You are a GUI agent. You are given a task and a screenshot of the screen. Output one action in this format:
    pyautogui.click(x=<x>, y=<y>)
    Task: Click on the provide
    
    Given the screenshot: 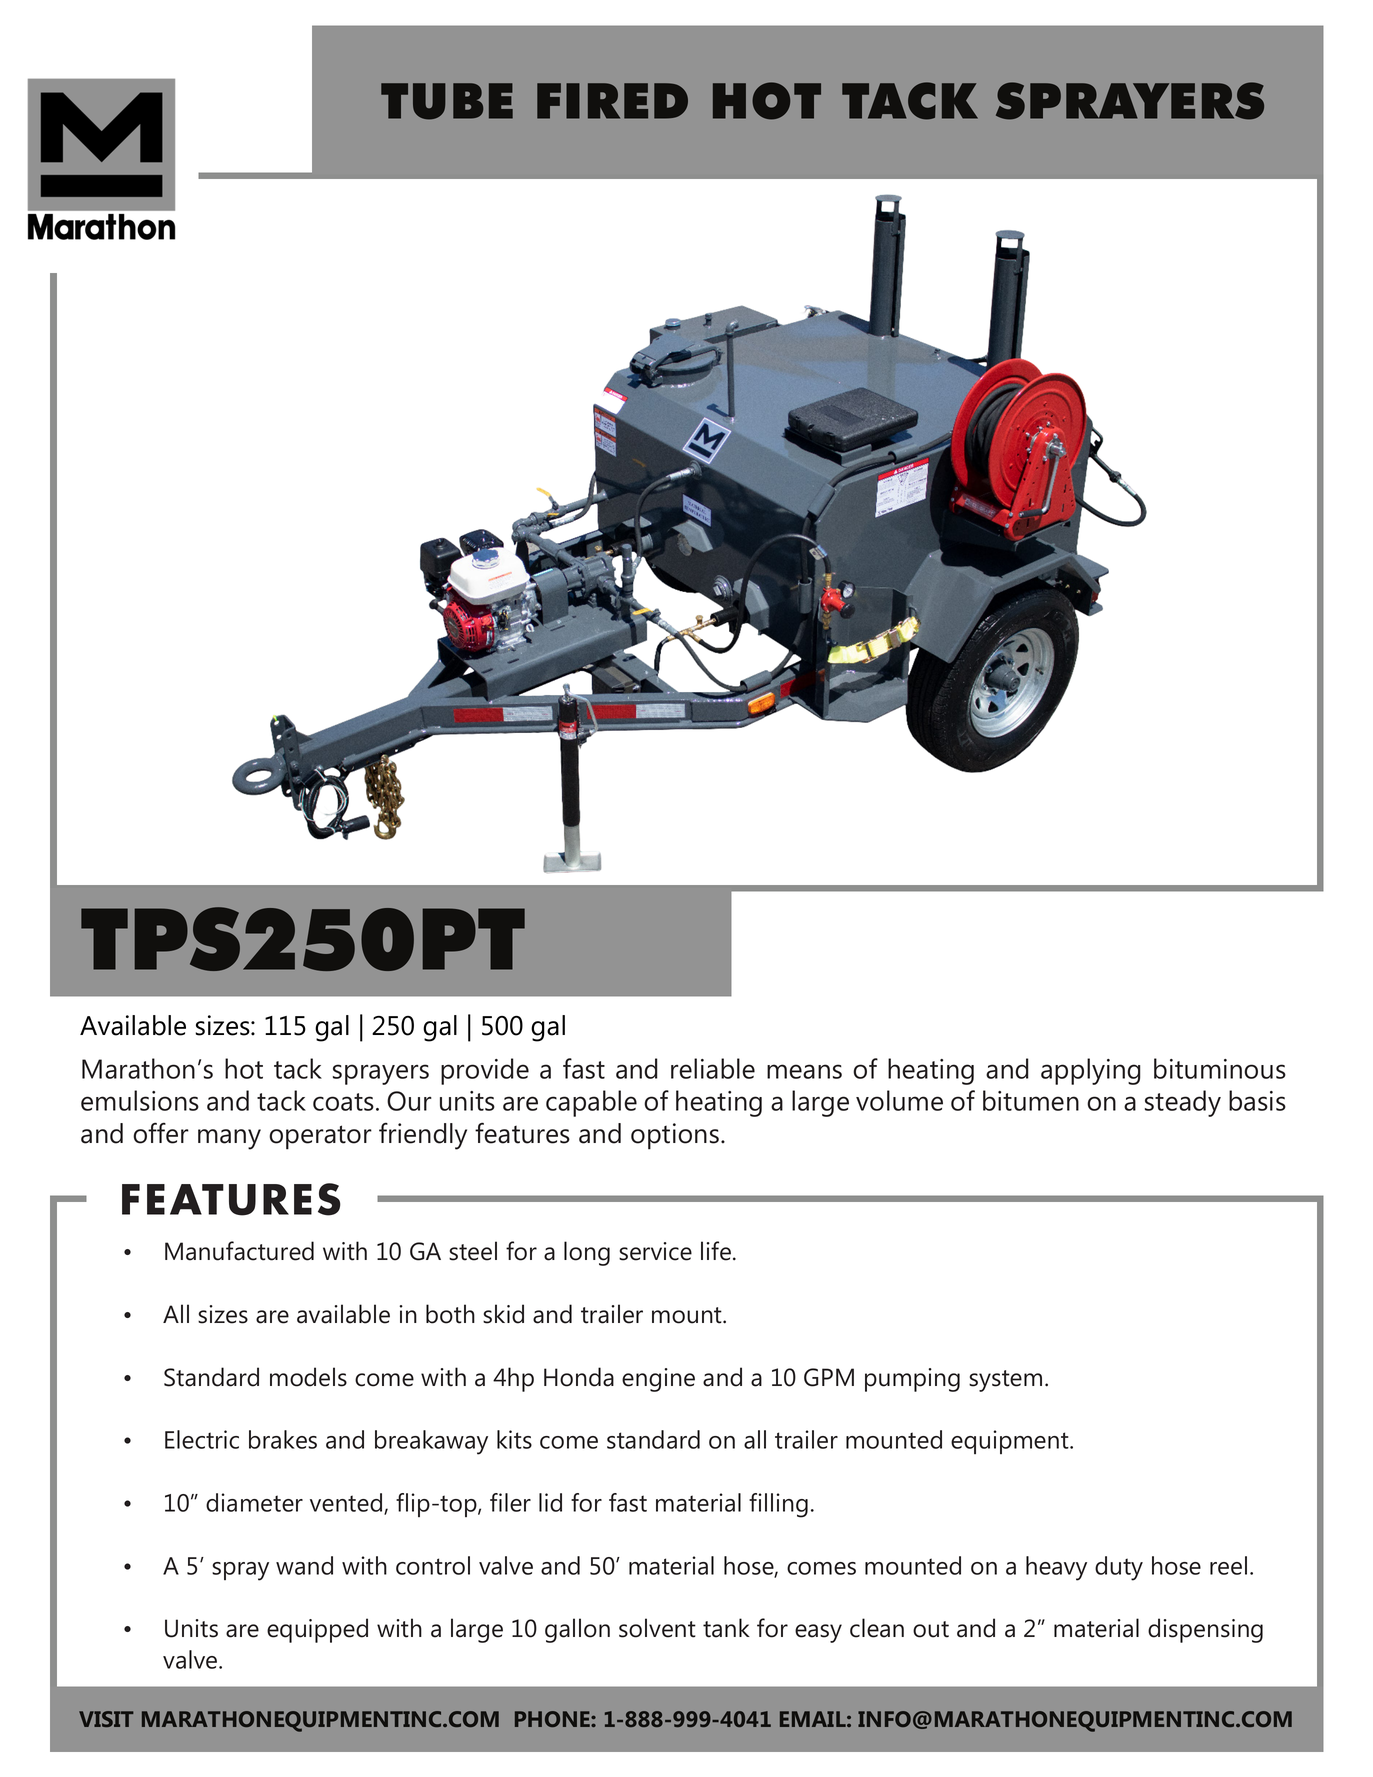 What is the action you would take?
    pyautogui.click(x=485, y=1071)
